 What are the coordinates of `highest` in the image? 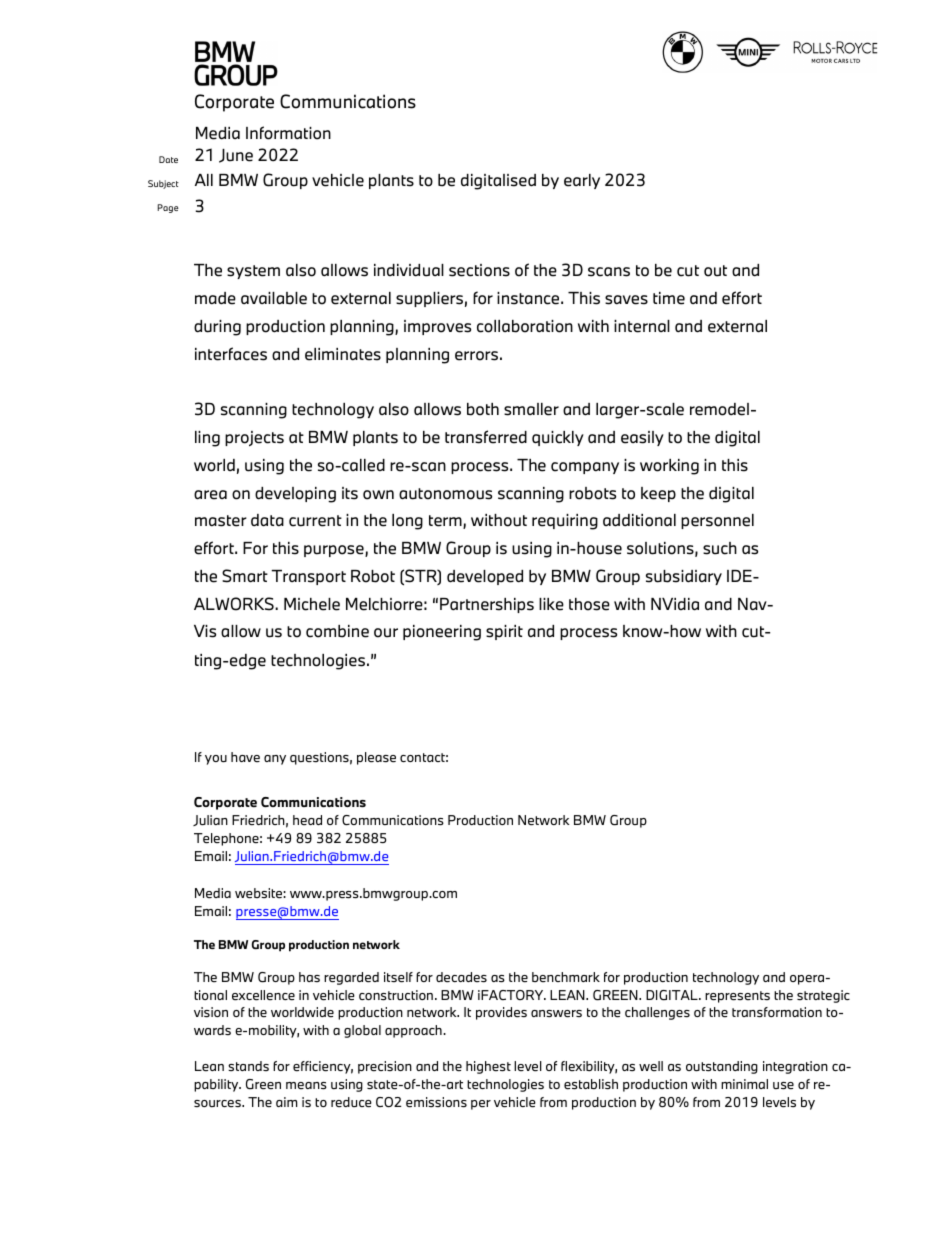 It's located at (488, 1067).
